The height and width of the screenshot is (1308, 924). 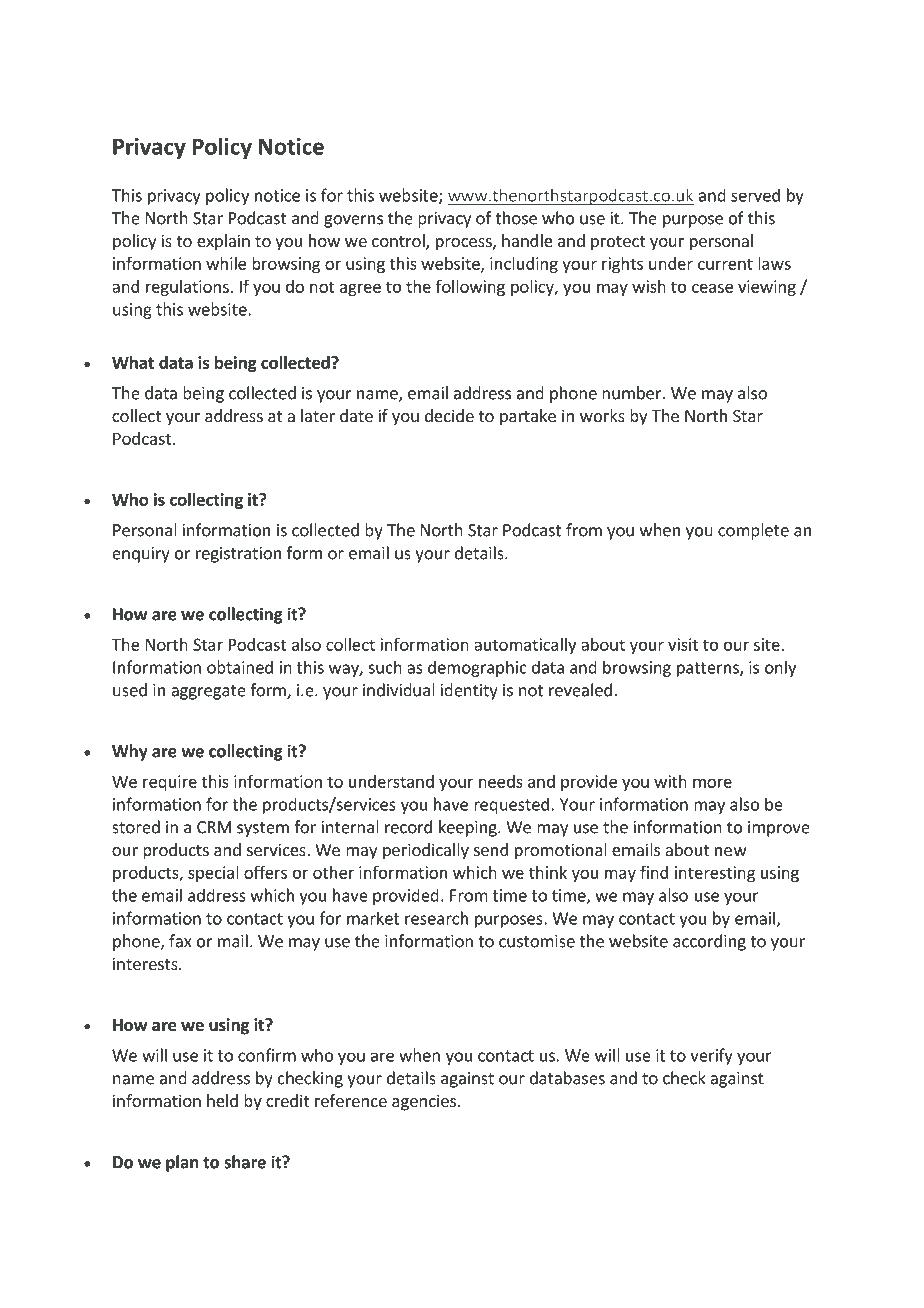 What do you see at coordinates (399, 242) in the screenshot?
I see `control` at bounding box center [399, 242].
